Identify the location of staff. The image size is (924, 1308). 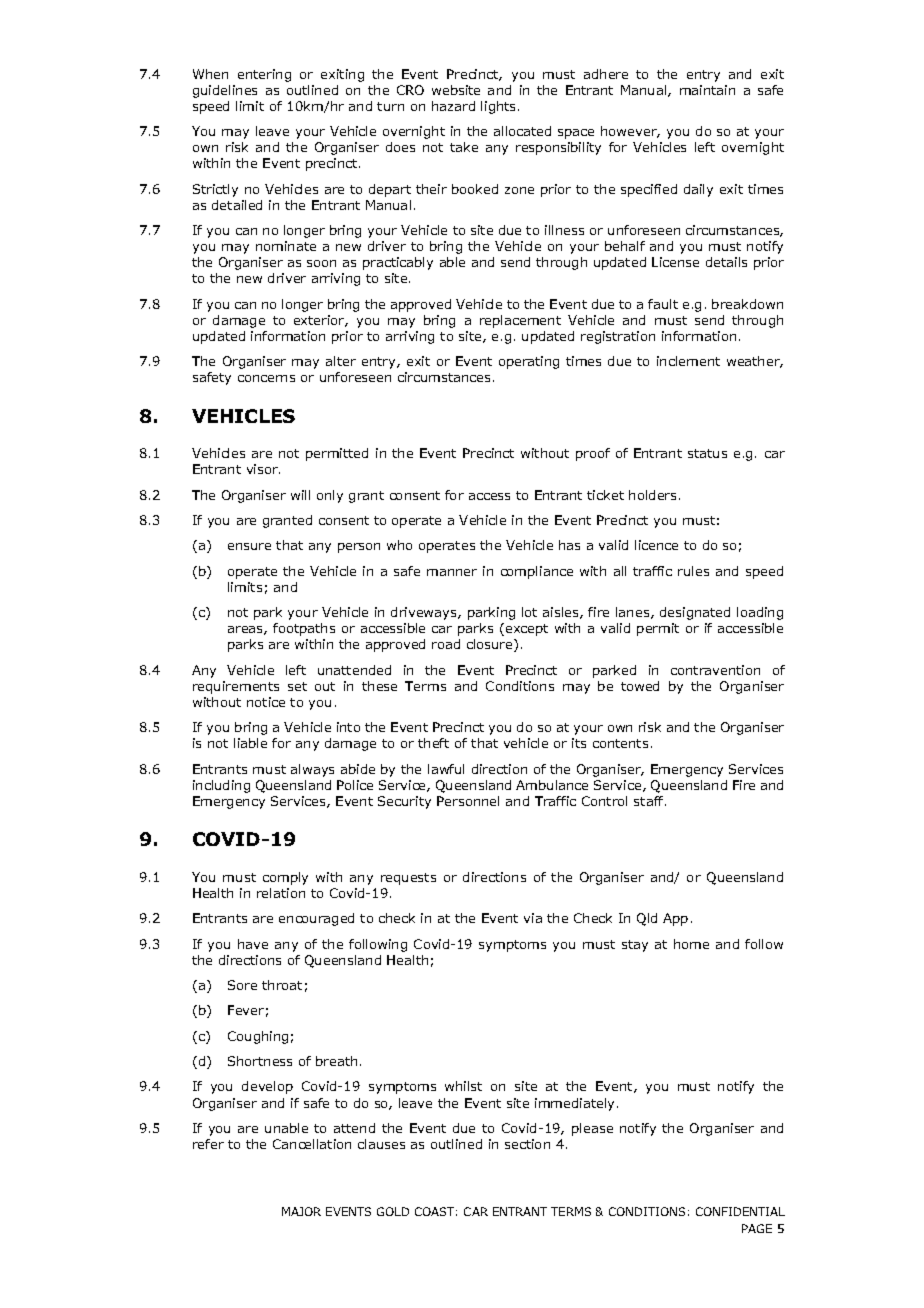
(650, 801).
